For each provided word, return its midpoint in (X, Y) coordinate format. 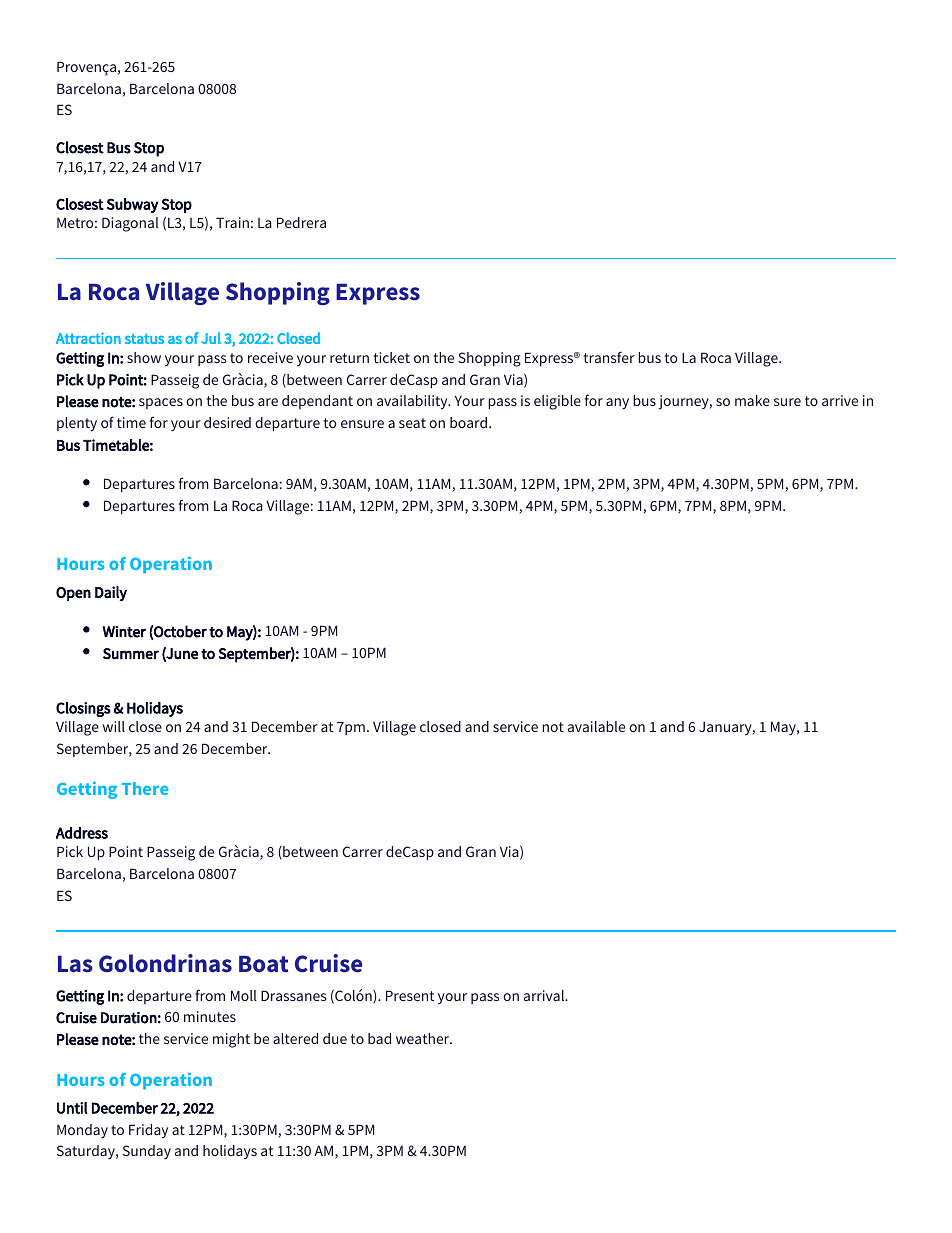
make (752, 400)
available (596, 726)
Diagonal (130, 224)
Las (75, 964)
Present (410, 995)
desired (227, 422)
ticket (392, 357)
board (468, 422)
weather (424, 1038)
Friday (148, 1131)
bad (379, 1038)
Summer (131, 654)
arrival (545, 995)
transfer (609, 357)
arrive (840, 400)
